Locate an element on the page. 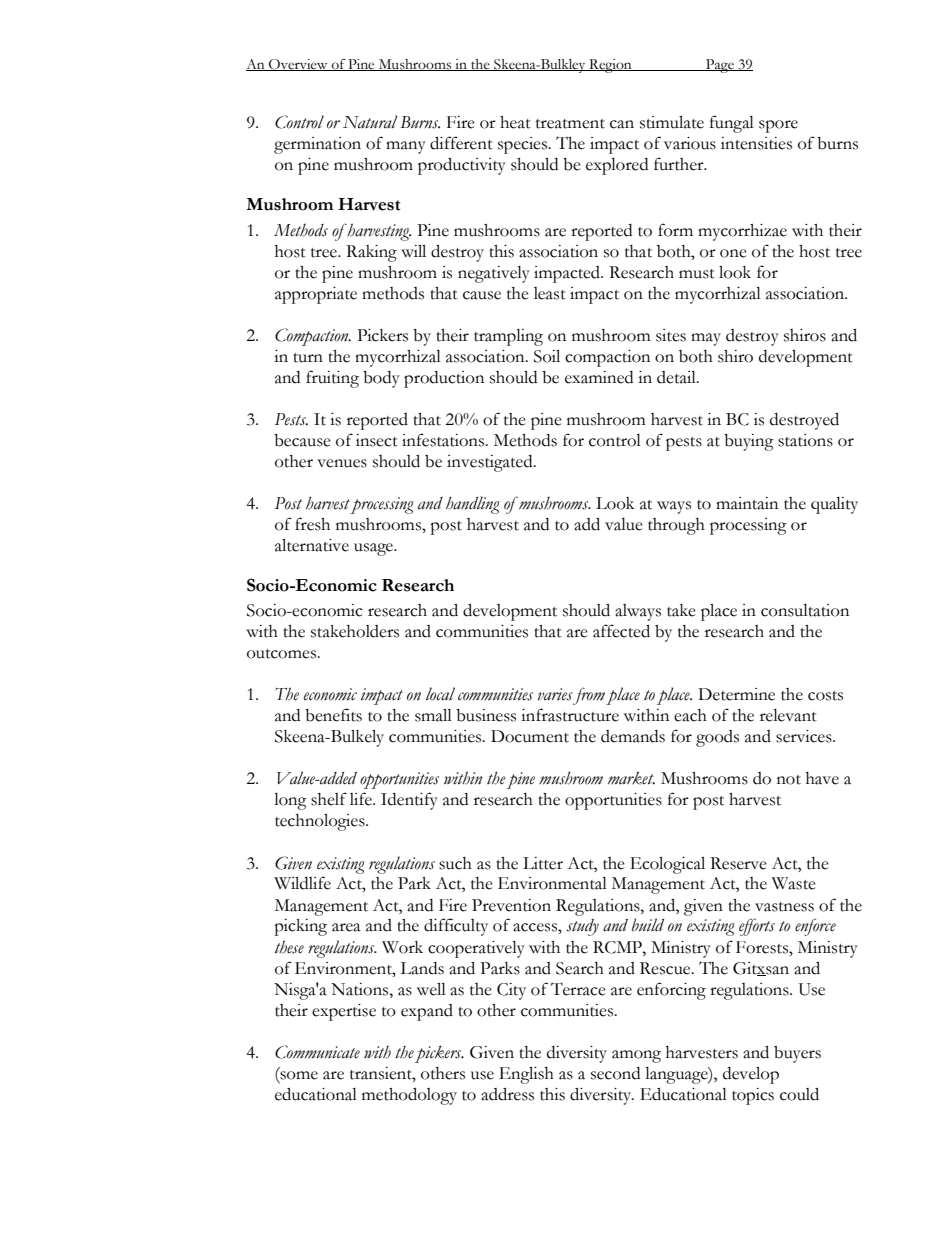 The height and width of the page is (1233, 952). Communicate is located at coordinates (317, 1052).
